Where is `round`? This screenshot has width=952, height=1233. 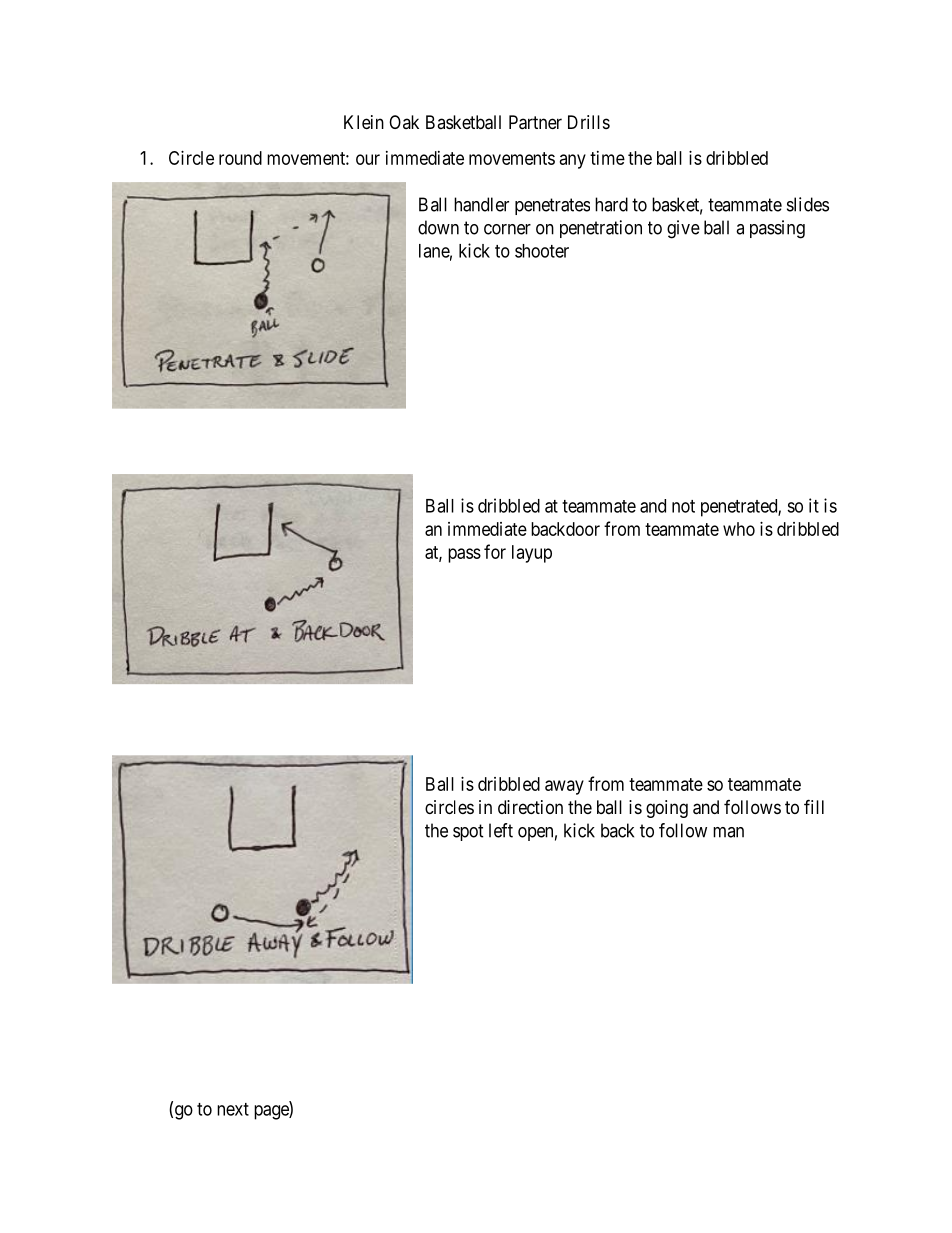 round is located at coordinates (240, 158).
